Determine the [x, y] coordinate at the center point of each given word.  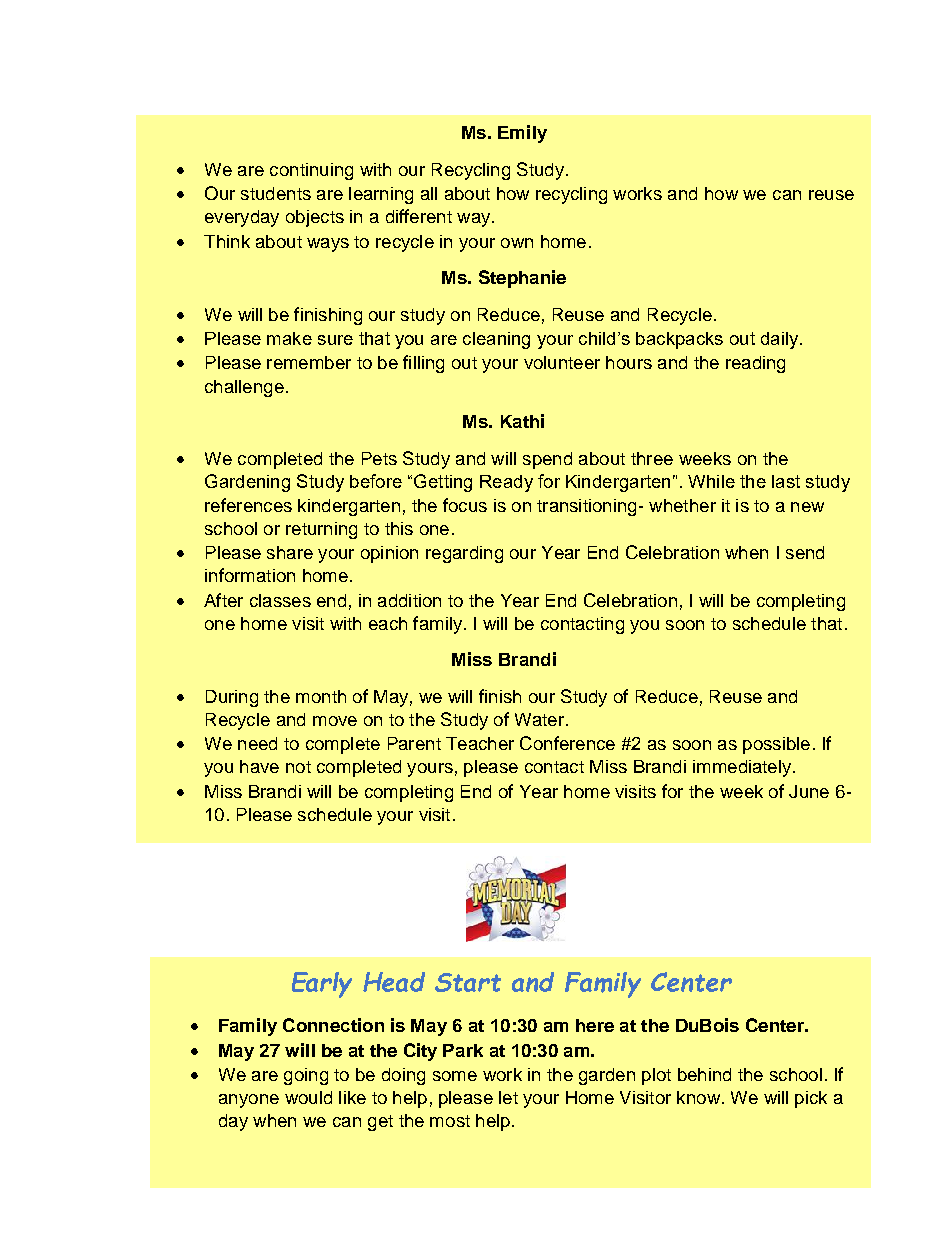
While [711, 481]
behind [704, 1074]
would [308, 1097]
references [248, 505]
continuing [311, 171]
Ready [506, 483]
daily [781, 340]
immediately [743, 768]
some [455, 1076]
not [298, 767]
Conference [567, 743]
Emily [522, 134]
